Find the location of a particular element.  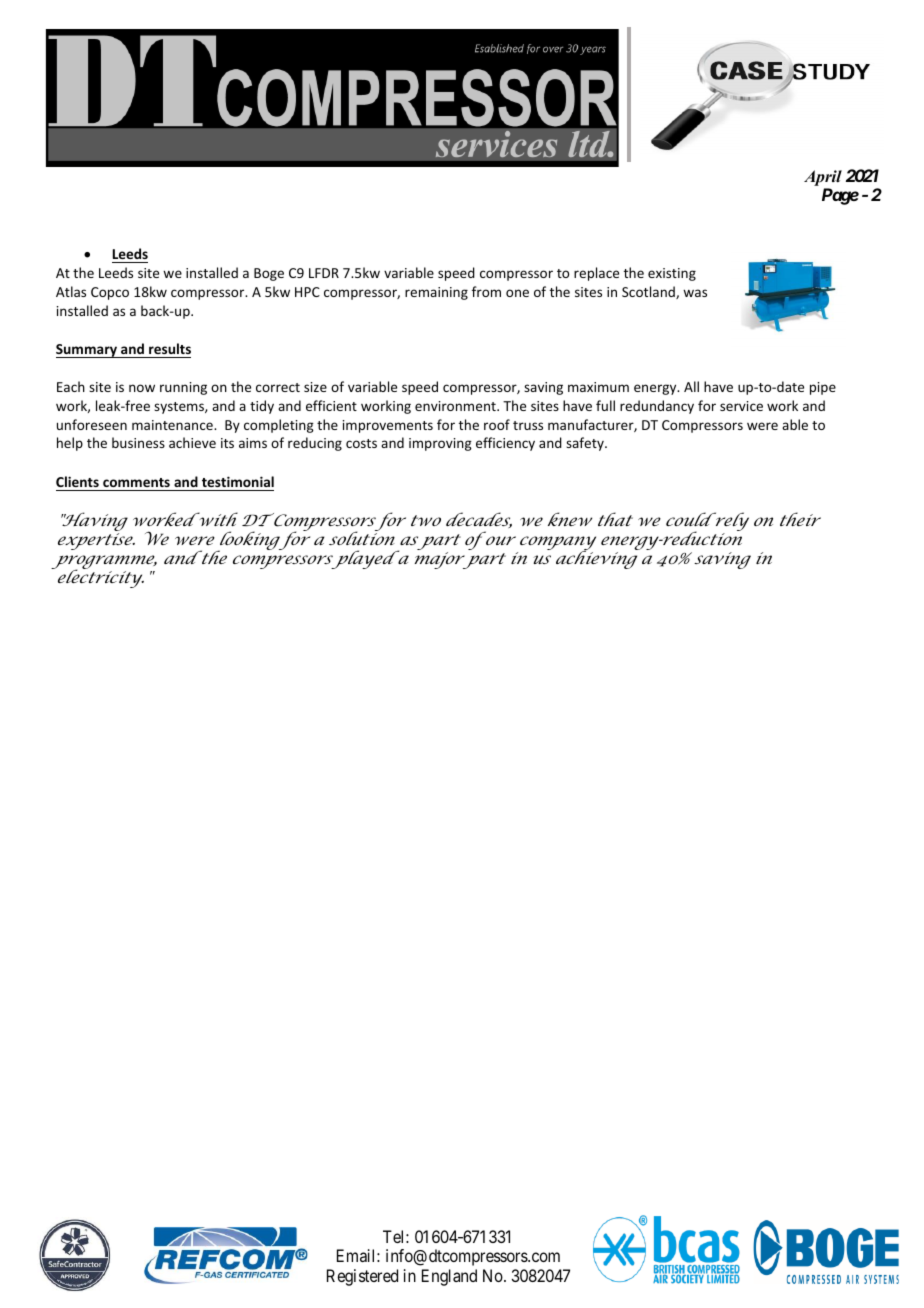

April is located at coordinates (823, 178).
